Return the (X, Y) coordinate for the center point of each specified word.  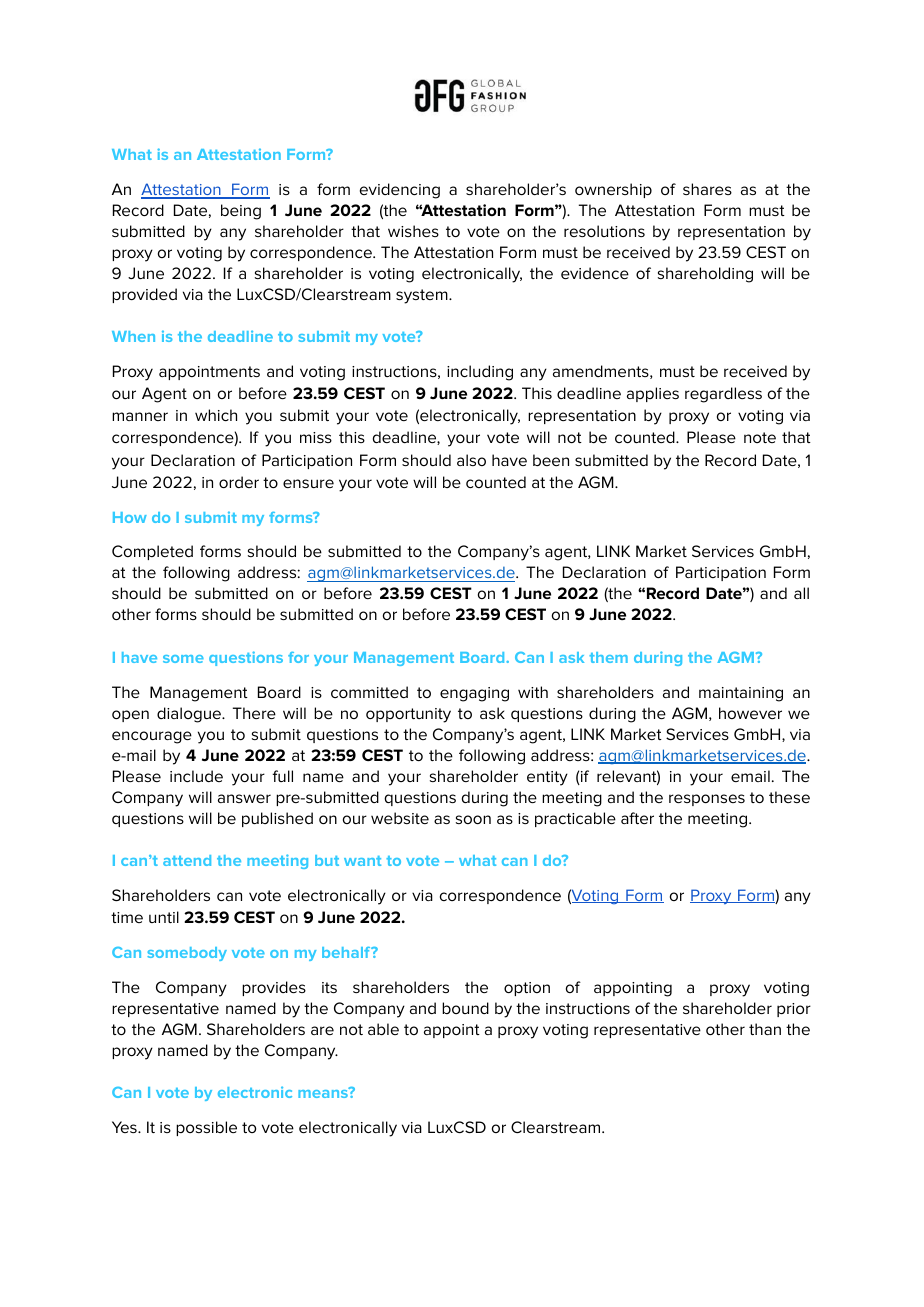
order (239, 482)
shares (707, 189)
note (760, 437)
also (471, 460)
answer (244, 798)
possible (206, 1128)
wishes (413, 231)
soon (473, 819)
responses (707, 800)
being (241, 212)
